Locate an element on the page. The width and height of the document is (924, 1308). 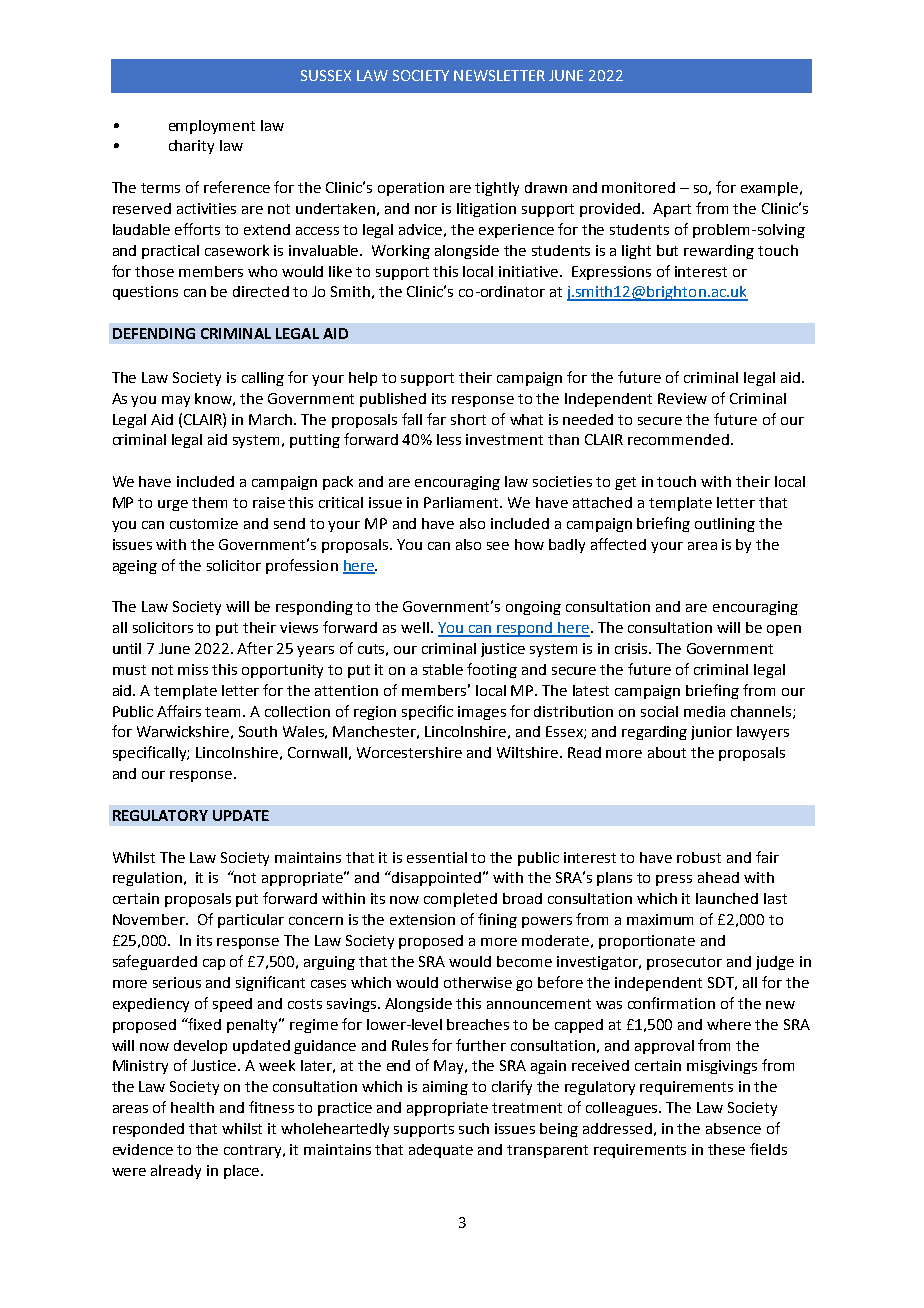
South is located at coordinates (258, 731).
